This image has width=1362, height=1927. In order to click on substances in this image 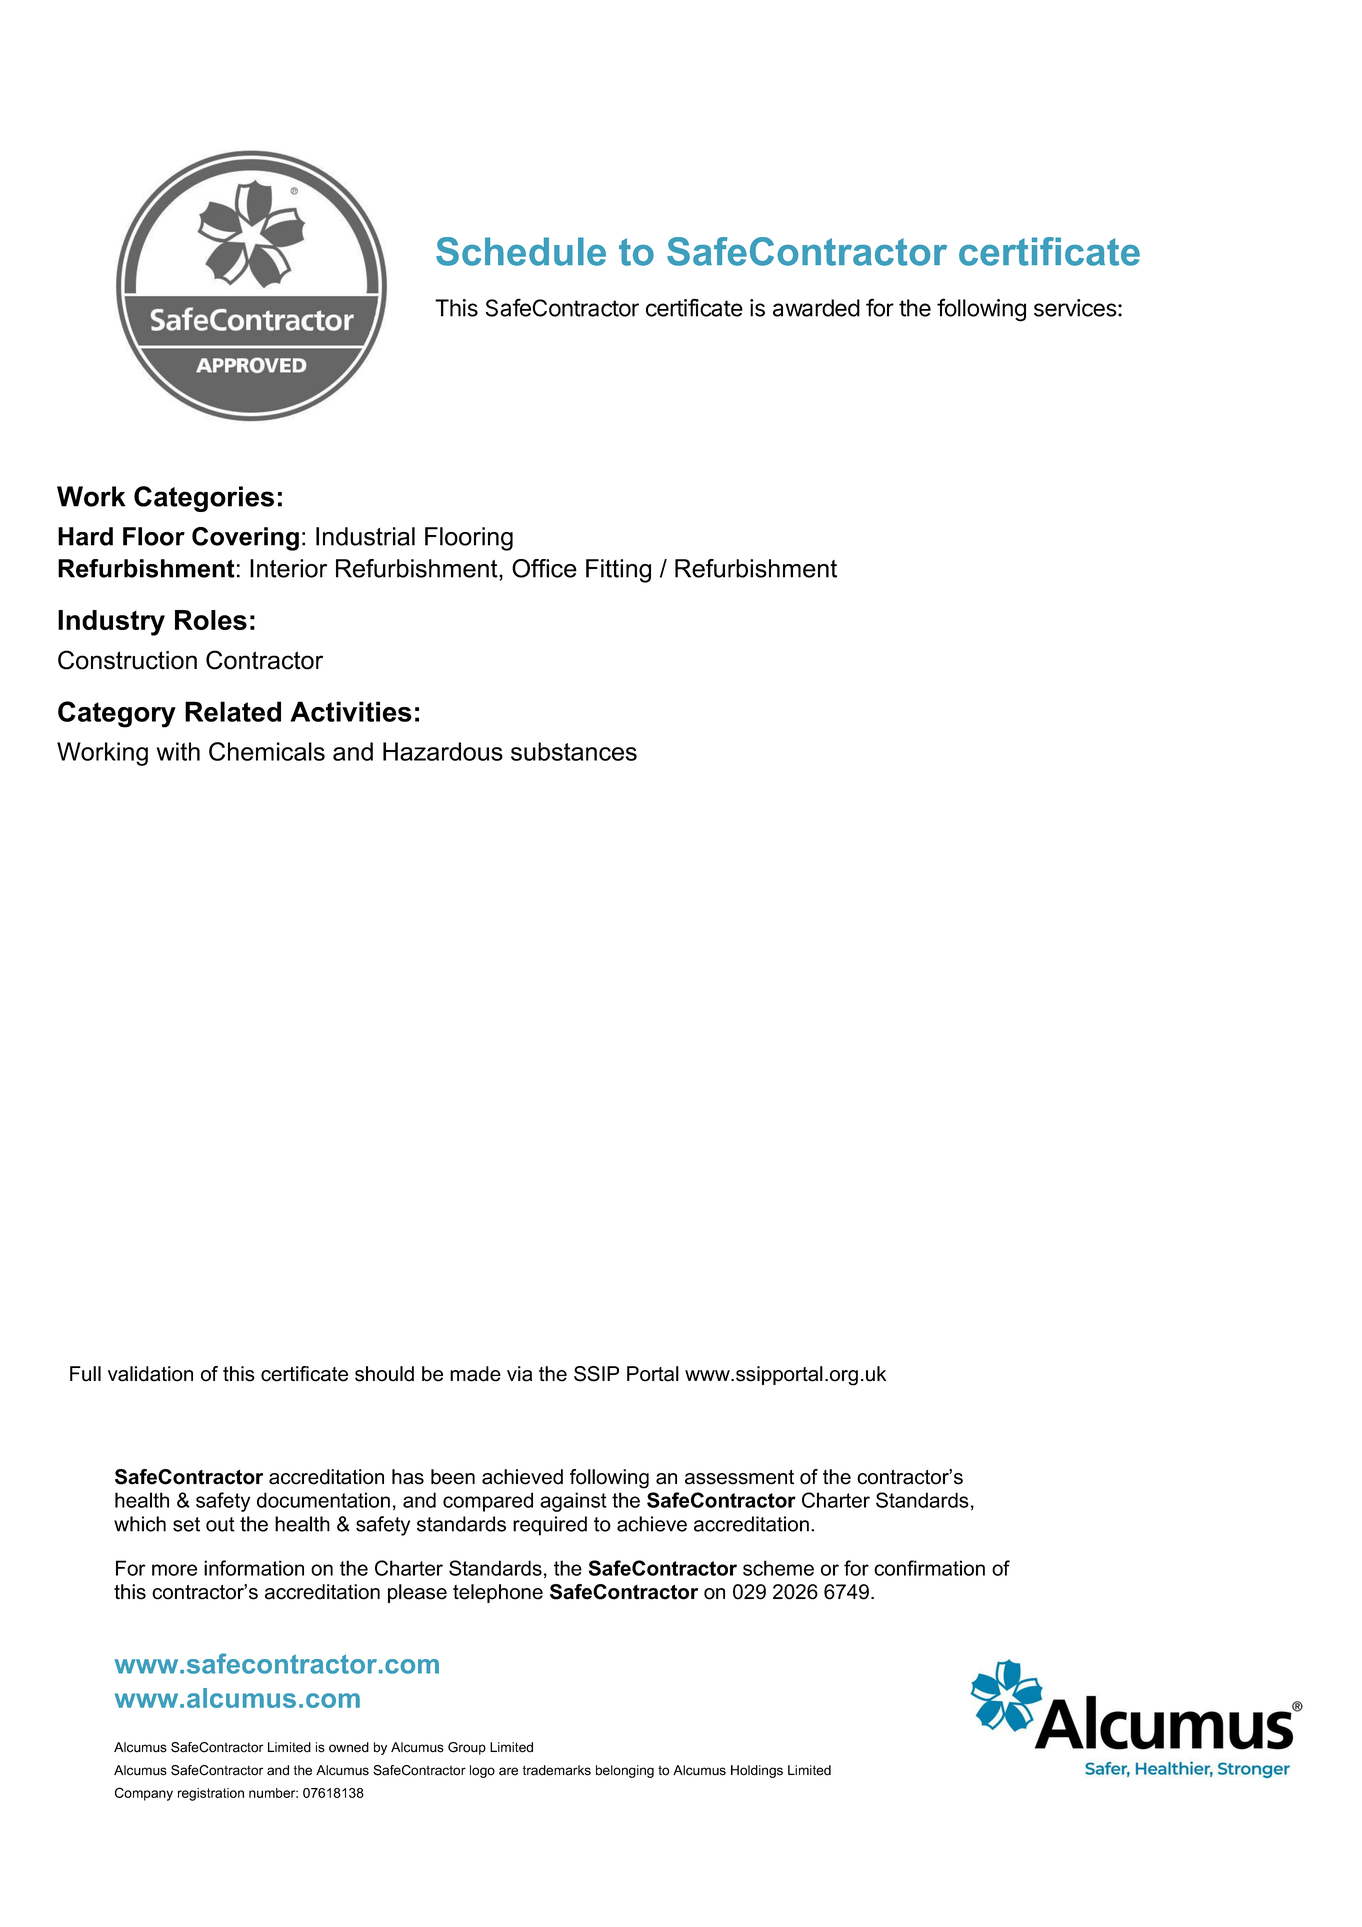, I will do `click(574, 751)`.
